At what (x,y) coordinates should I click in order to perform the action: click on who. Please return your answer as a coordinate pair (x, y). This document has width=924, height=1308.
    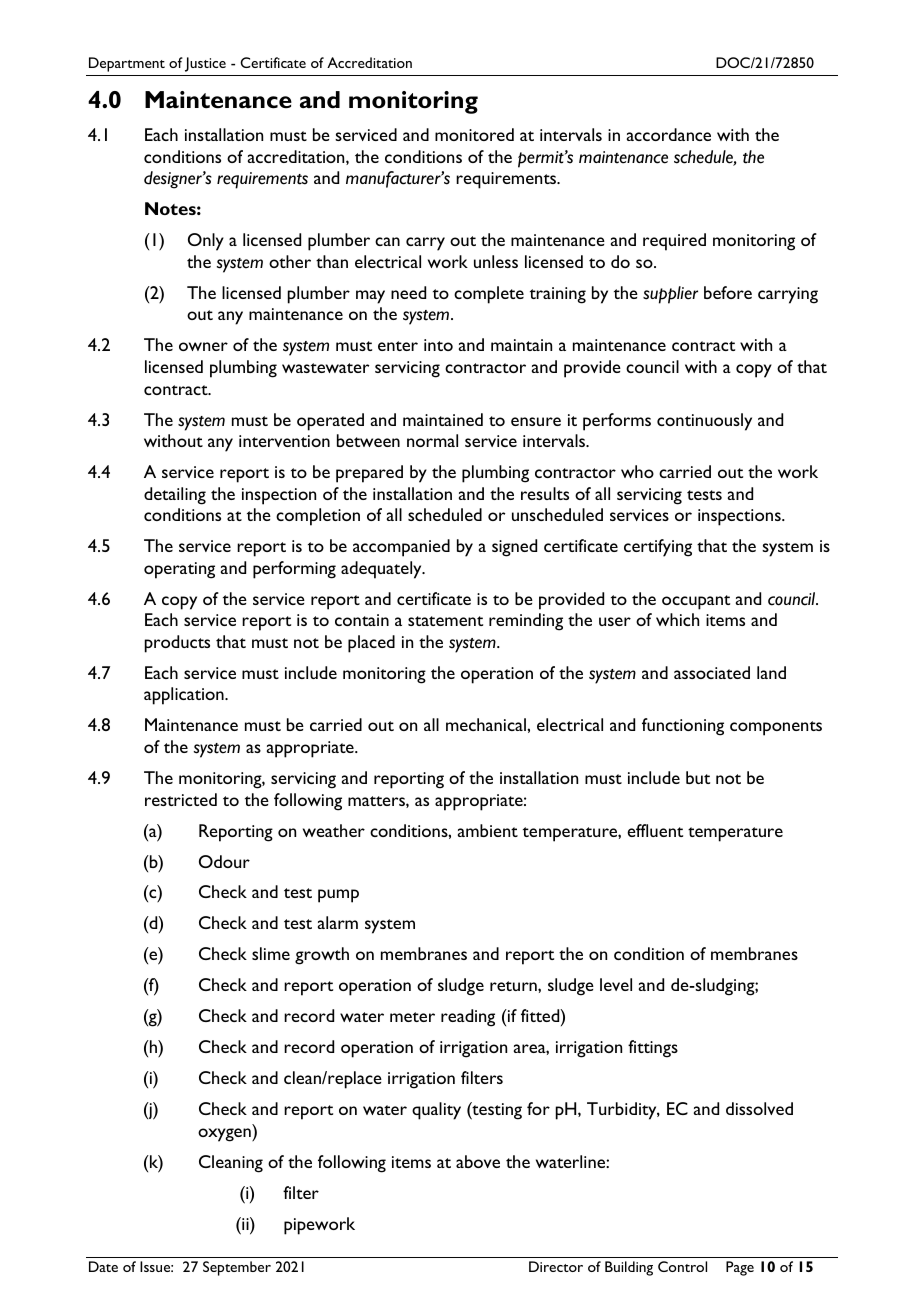
    Looking at the image, I should click on (637, 471).
